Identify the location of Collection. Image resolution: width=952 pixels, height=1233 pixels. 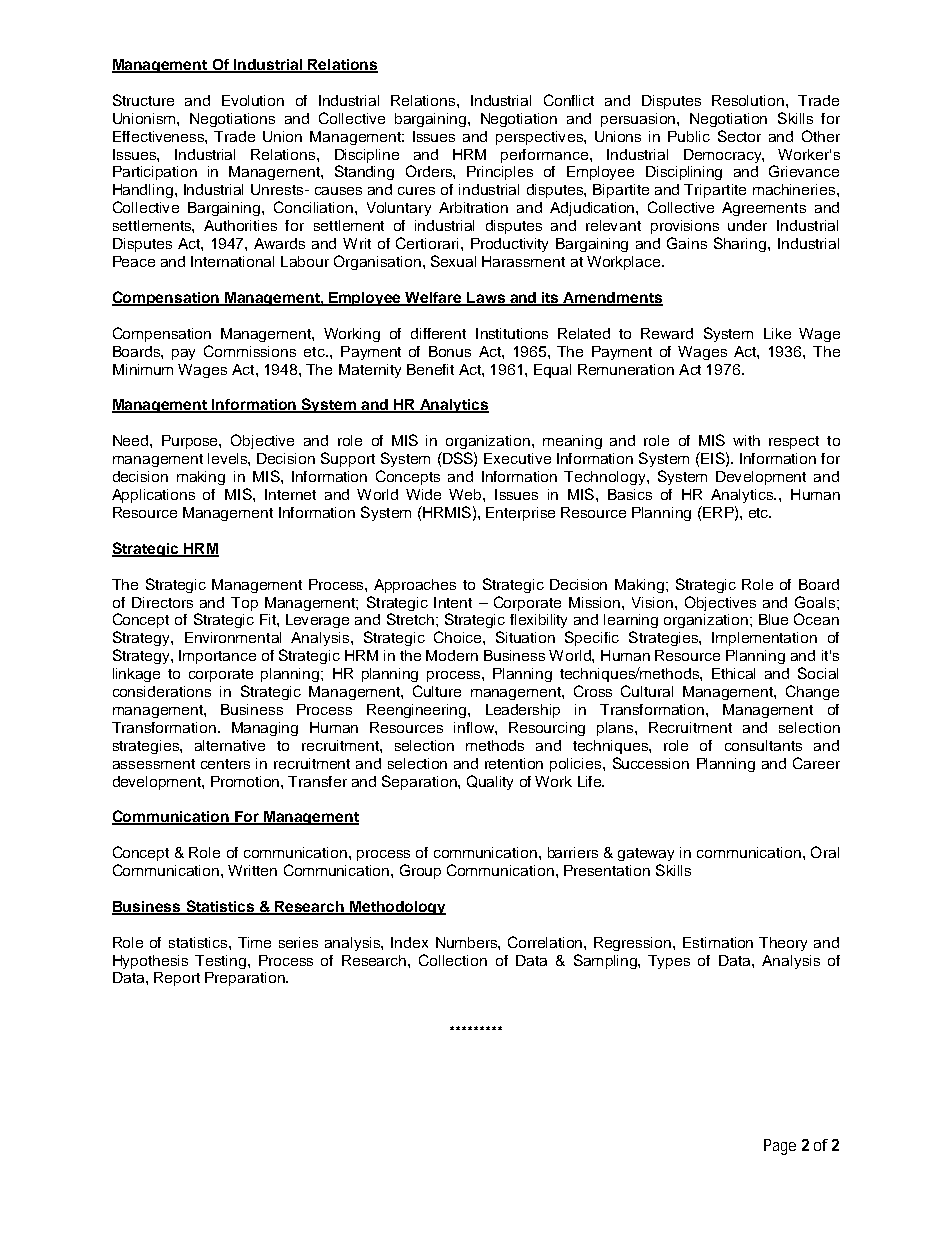
(453, 960).
